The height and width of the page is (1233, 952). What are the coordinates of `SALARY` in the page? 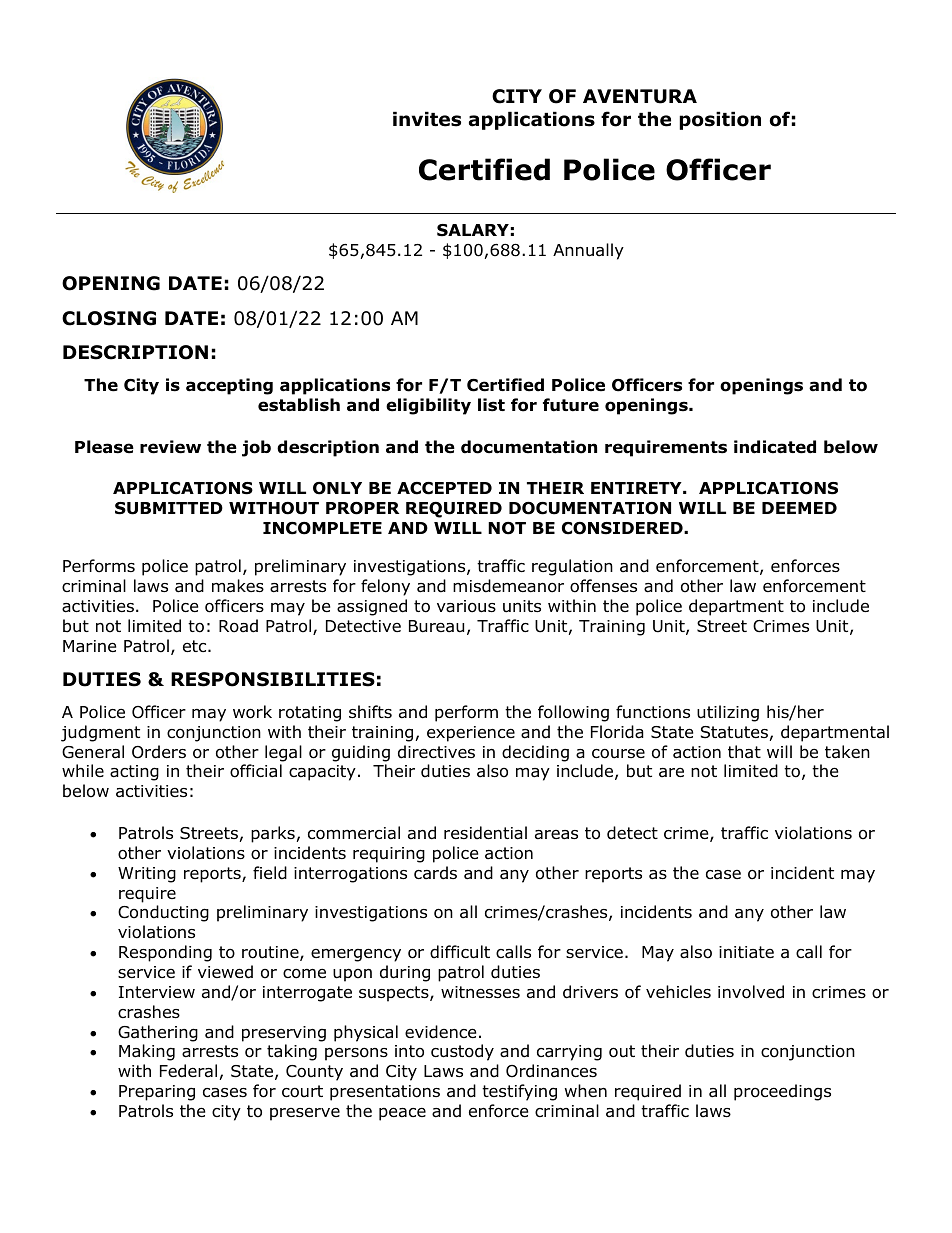 It's located at (473, 230).
